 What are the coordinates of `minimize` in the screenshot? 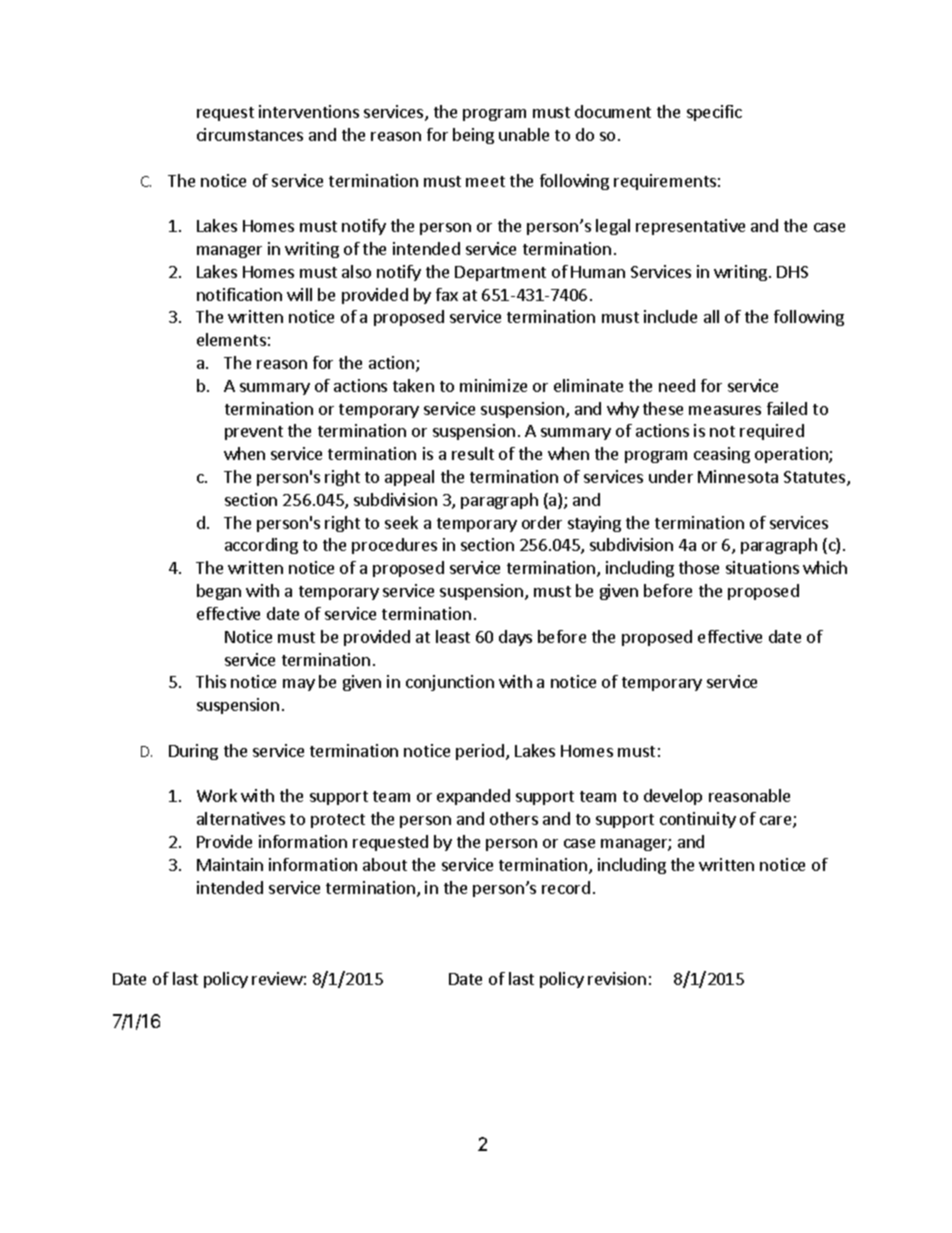 It's located at (493, 385).
